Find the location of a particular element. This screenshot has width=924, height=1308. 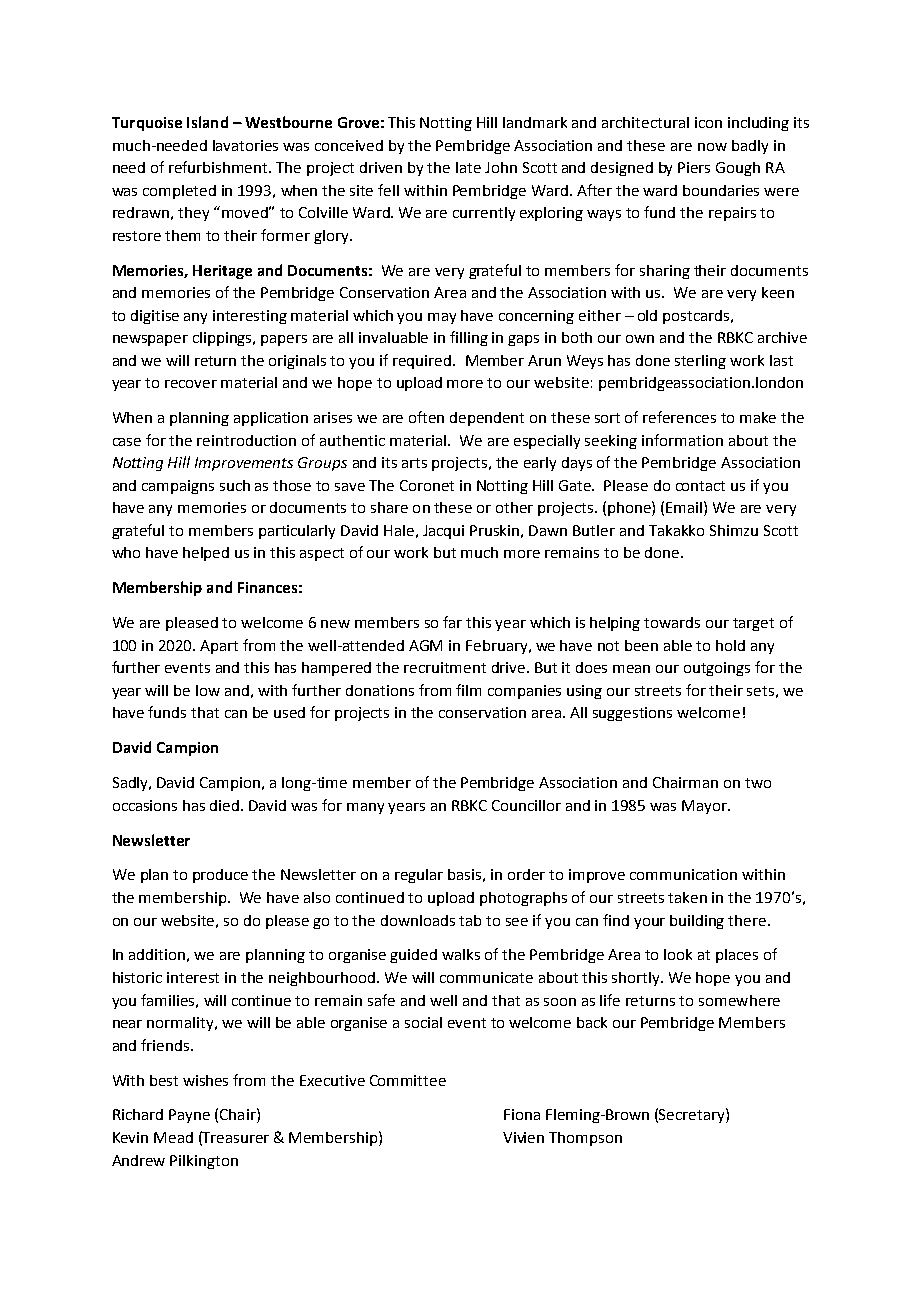

refurbishment is located at coordinates (220, 167).
